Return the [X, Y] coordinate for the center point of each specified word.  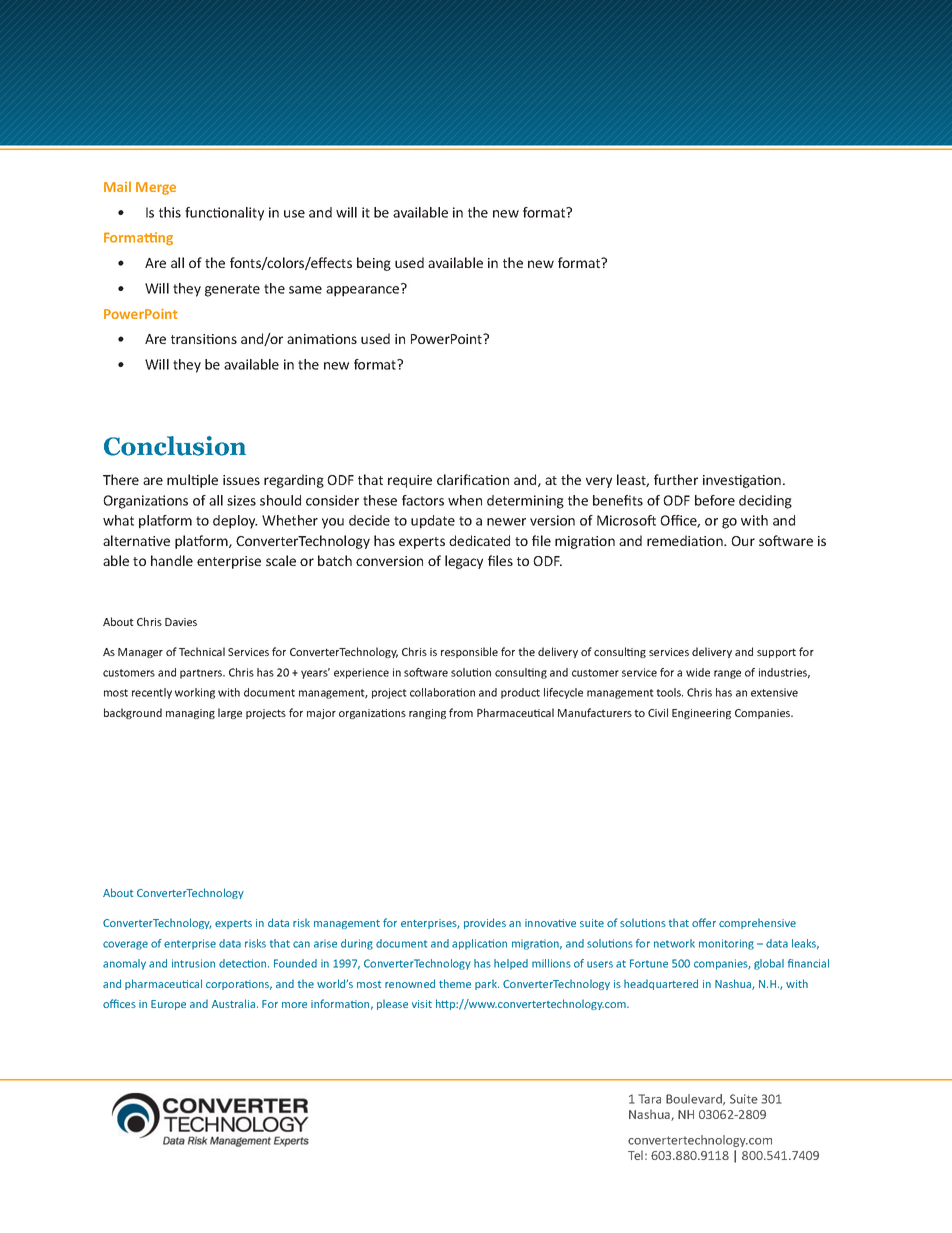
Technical [202, 651]
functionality [224, 214]
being [374, 264]
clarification [473, 479]
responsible [469, 652]
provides [485, 923]
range [727, 674]
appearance [364, 290]
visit [422, 1004]
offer [704, 922]
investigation [742, 481]
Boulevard [695, 1099]
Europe [168, 1005]
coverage [125, 945]
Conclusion [175, 446]
